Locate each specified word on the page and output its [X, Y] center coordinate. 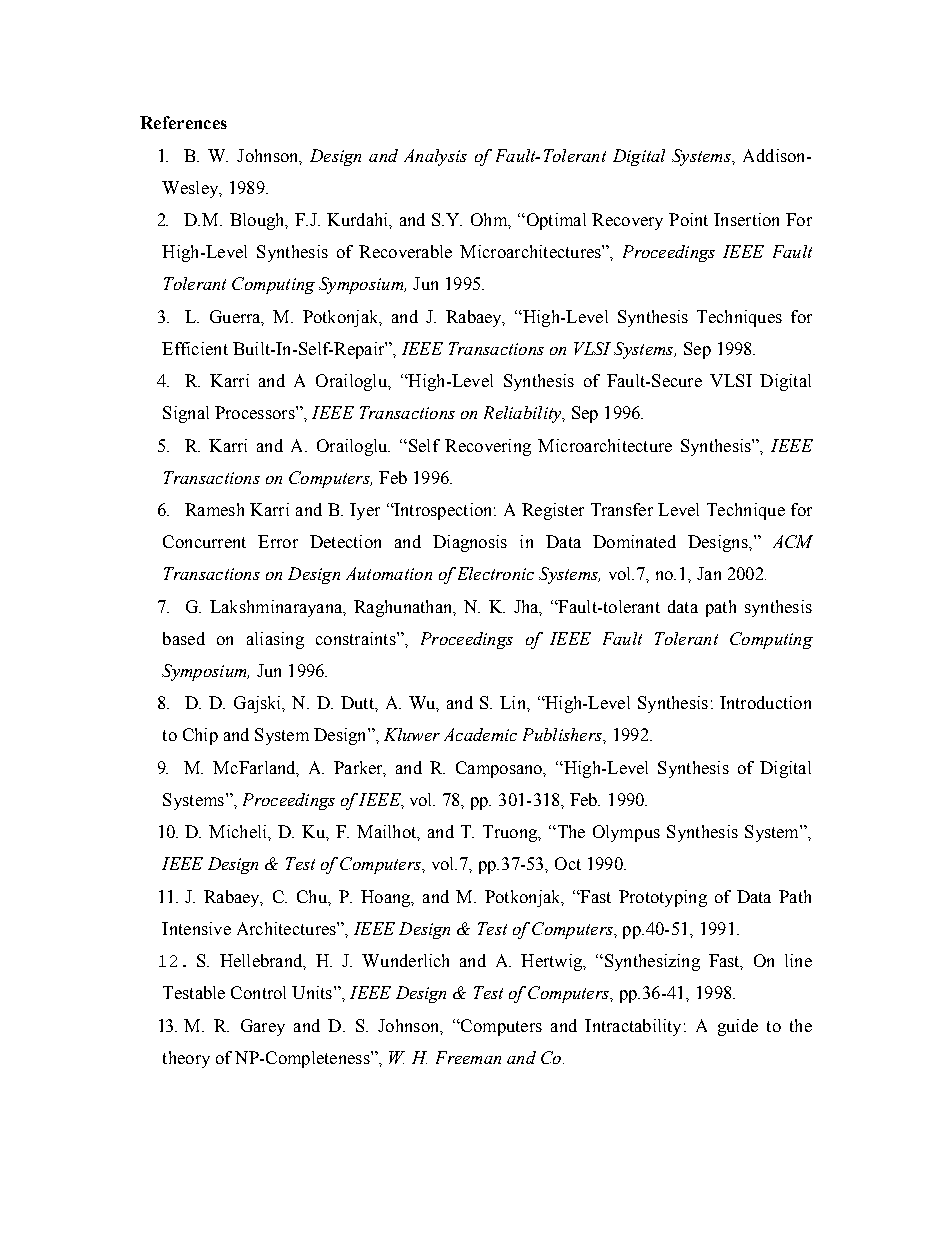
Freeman [468, 1057]
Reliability [524, 414]
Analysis [435, 157]
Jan [709, 573]
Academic [480, 734]
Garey [263, 1027]
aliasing [275, 640]
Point [688, 219]
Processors [256, 412]
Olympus [626, 833]
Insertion [746, 219]
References [183, 122]
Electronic [496, 573]
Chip [200, 736]
